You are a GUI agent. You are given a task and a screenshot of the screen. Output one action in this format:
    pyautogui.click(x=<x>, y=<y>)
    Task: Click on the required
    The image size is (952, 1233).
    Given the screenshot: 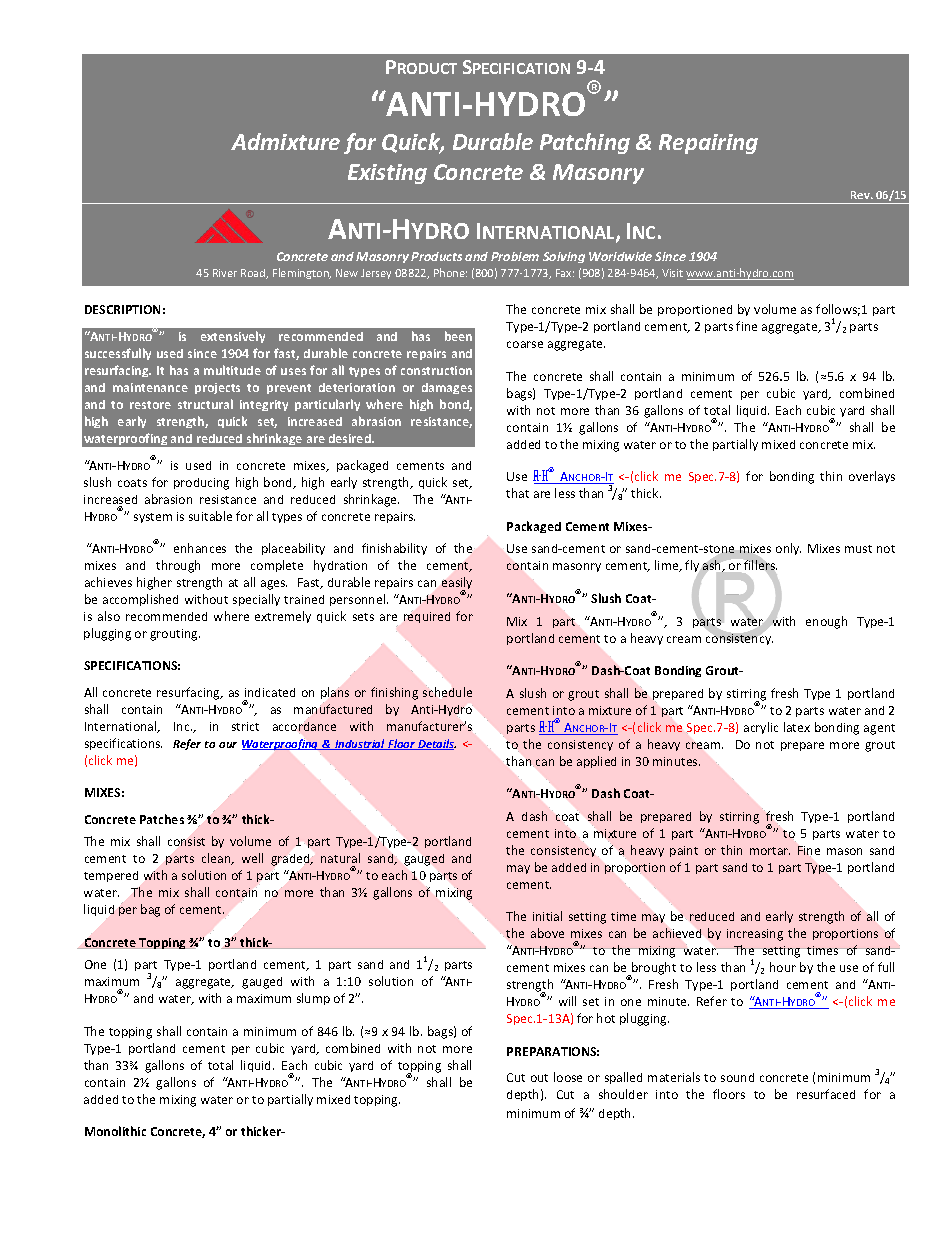 What is the action you would take?
    pyautogui.click(x=427, y=617)
